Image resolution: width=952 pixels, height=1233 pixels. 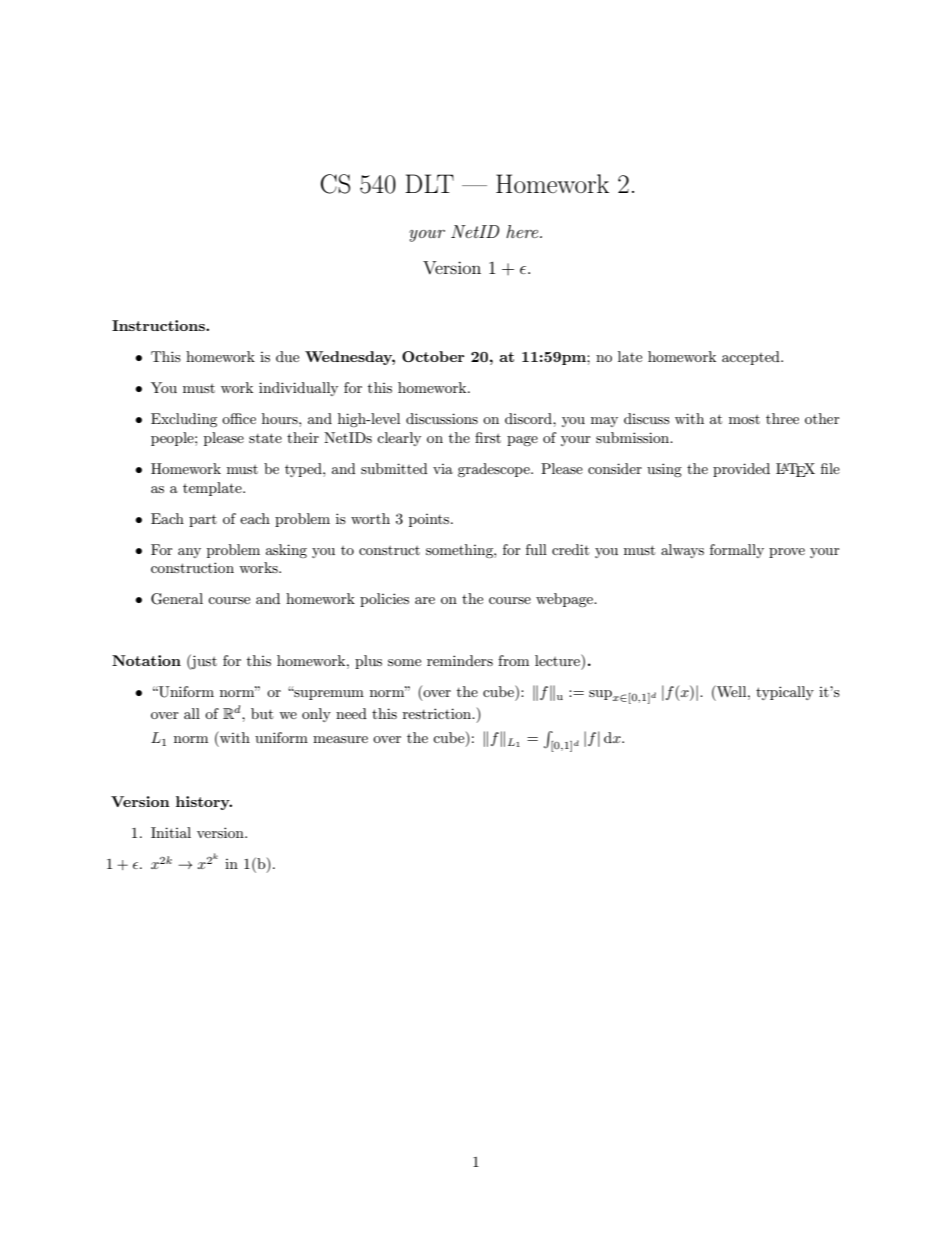 What do you see at coordinates (438, 713) in the image?
I see `restriction` at bounding box center [438, 713].
